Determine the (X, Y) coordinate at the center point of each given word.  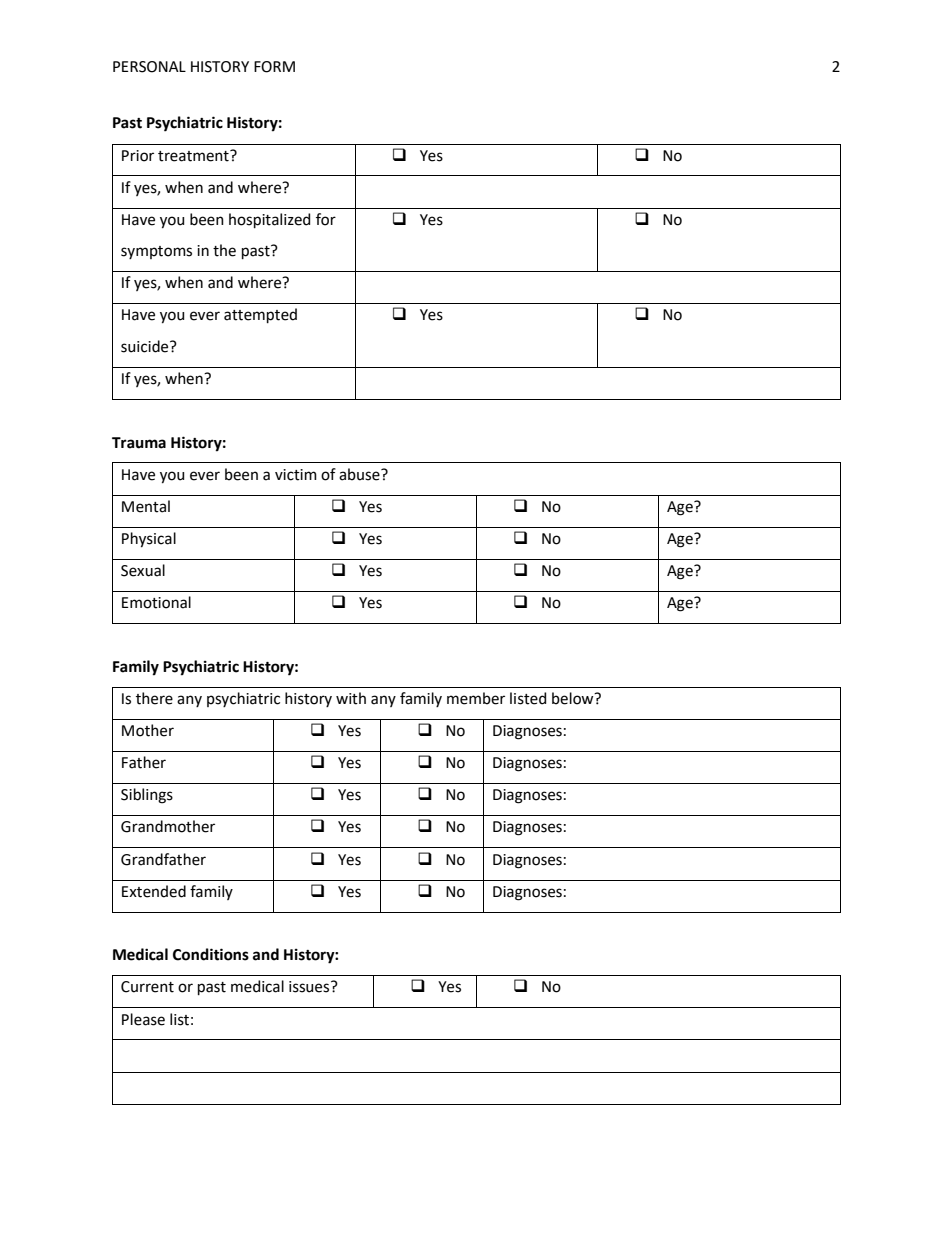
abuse (360, 474)
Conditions (211, 954)
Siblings (147, 796)
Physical (149, 540)
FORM (274, 67)
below (574, 698)
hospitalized (269, 220)
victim (296, 475)
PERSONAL (149, 67)
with (351, 698)
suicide (146, 346)
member (476, 698)
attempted (260, 315)
